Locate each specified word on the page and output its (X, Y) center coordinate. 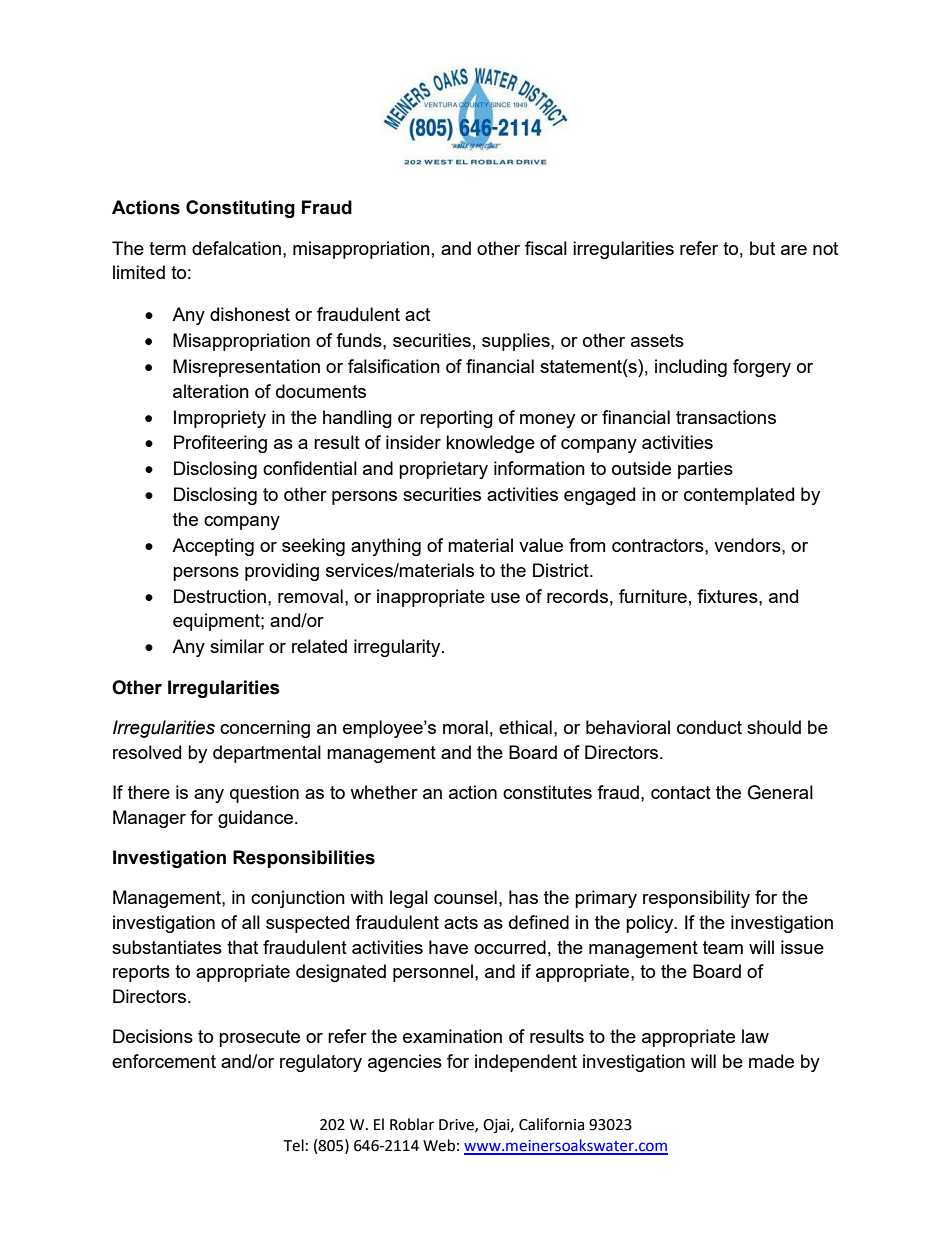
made (771, 1061)
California (551, 1124)
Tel (293, 1145)
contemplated (739, 496)
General (780, 792)
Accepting (213, 547)
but (762, 248)
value (541, 545)
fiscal (546, 248)
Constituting (240, 209)
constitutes (547, 792)
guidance (255, 819)
